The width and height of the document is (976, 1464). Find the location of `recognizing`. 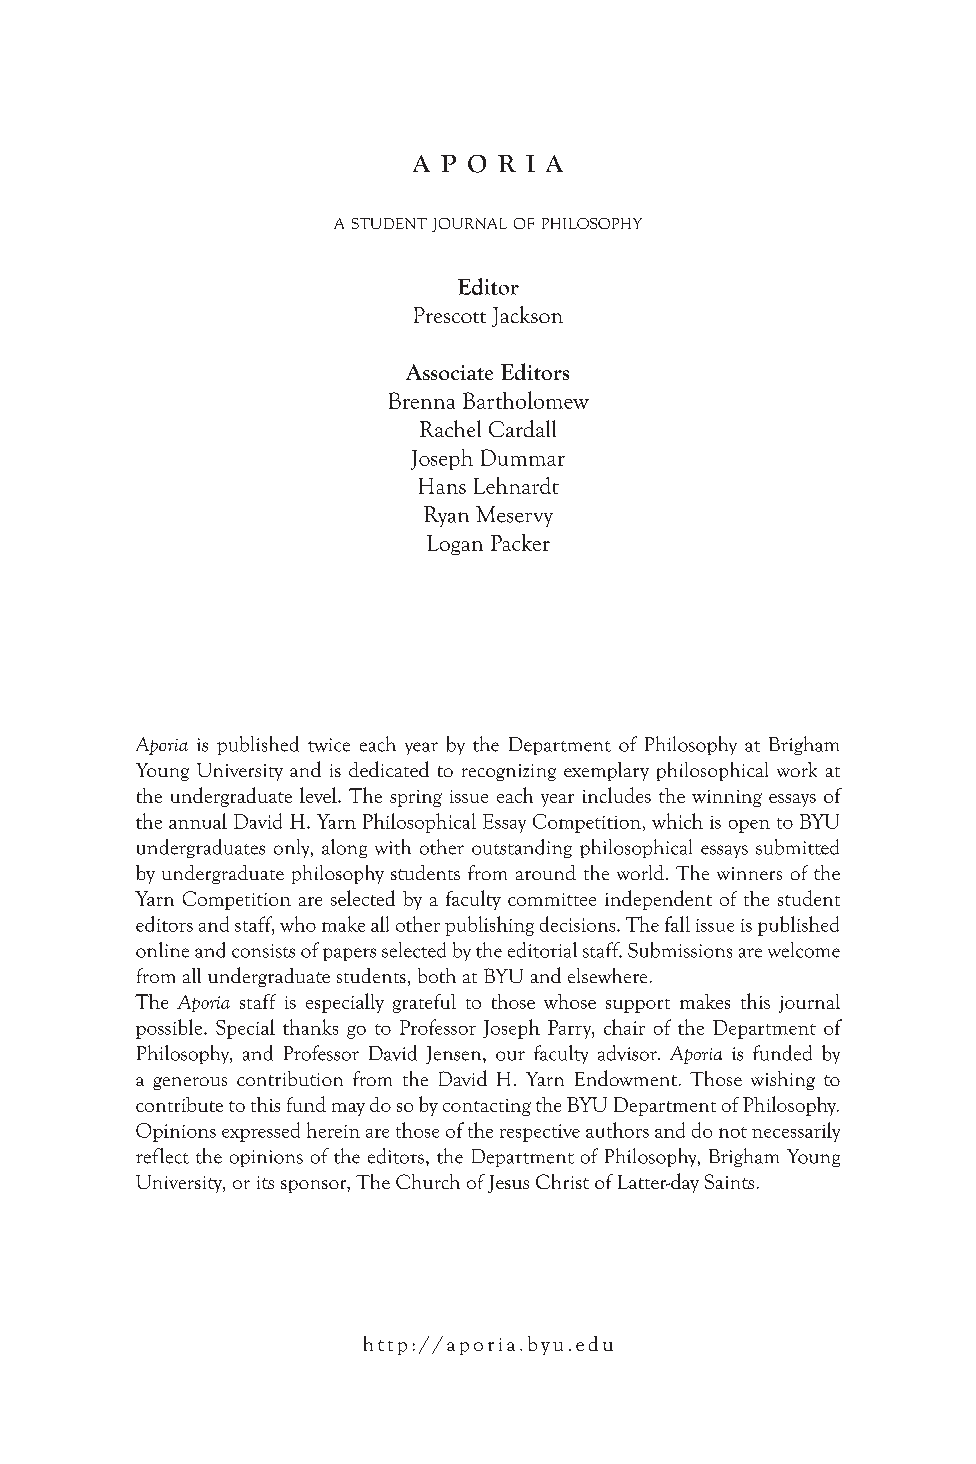

recognizing is located at coordinates (509, 772).
